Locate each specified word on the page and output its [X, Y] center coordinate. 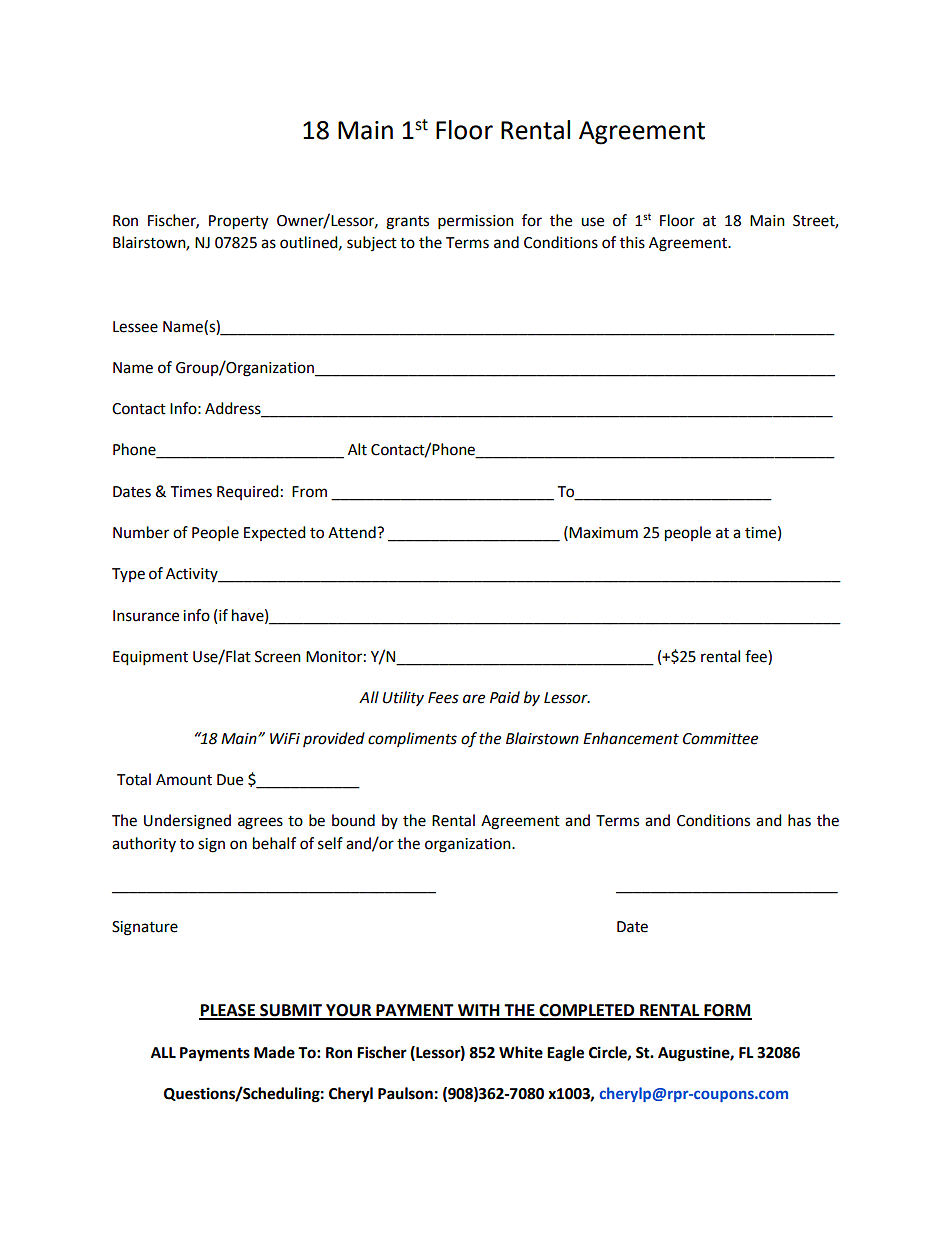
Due [230, 780]
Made [274, 1052]
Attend [353, 532]
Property [238, 222]
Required [248, 492]
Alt [357, 449]
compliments [412, 739]
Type [128, 575]
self [330, 843]
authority [144, 844]
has [799, 820]
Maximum [603, 533]
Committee [720, 739]
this [632, 242]
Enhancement [631, 738]
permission [476, 222]
